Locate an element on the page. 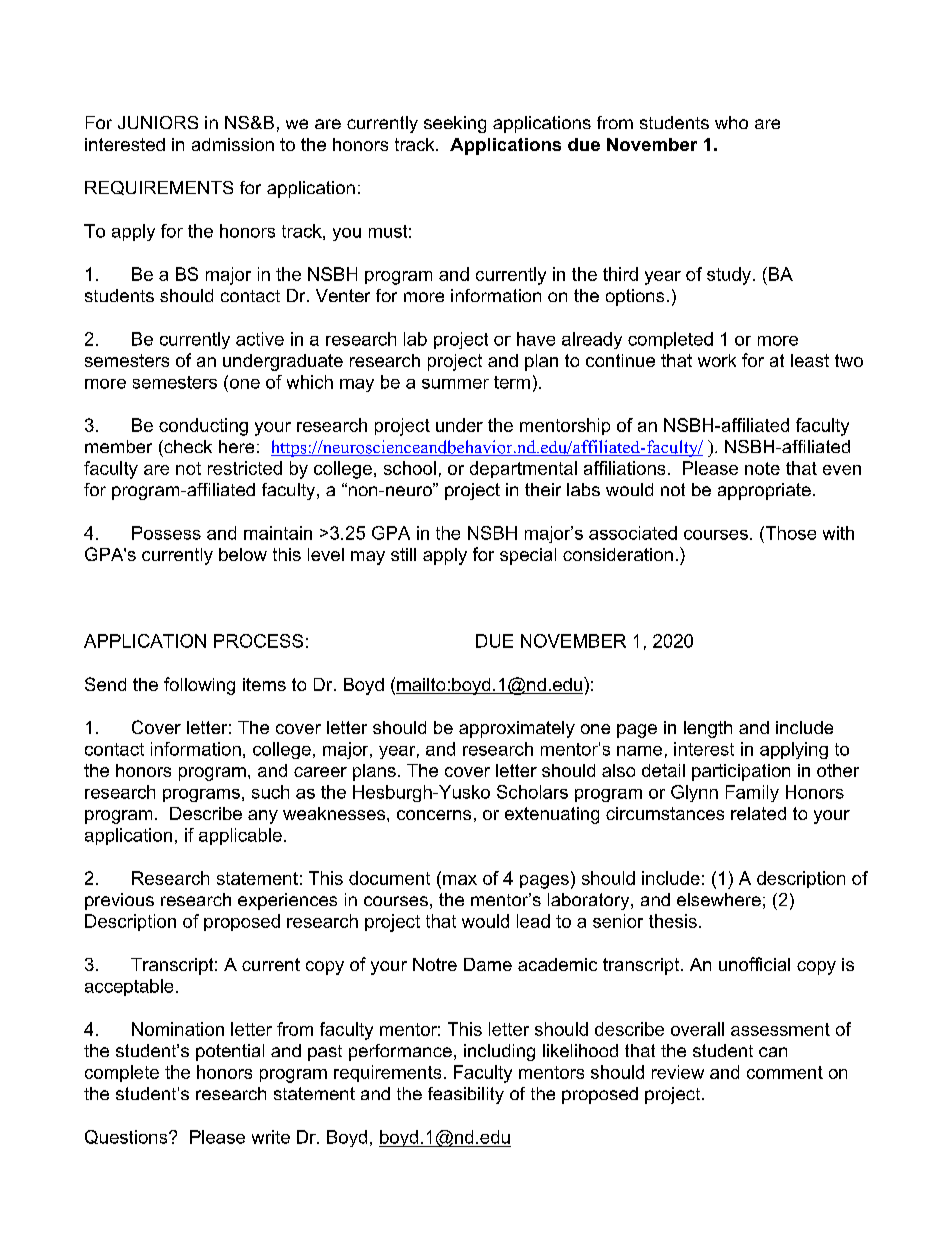 The image size is (952, 1233). seeking is located at coordinates (455, 124).
